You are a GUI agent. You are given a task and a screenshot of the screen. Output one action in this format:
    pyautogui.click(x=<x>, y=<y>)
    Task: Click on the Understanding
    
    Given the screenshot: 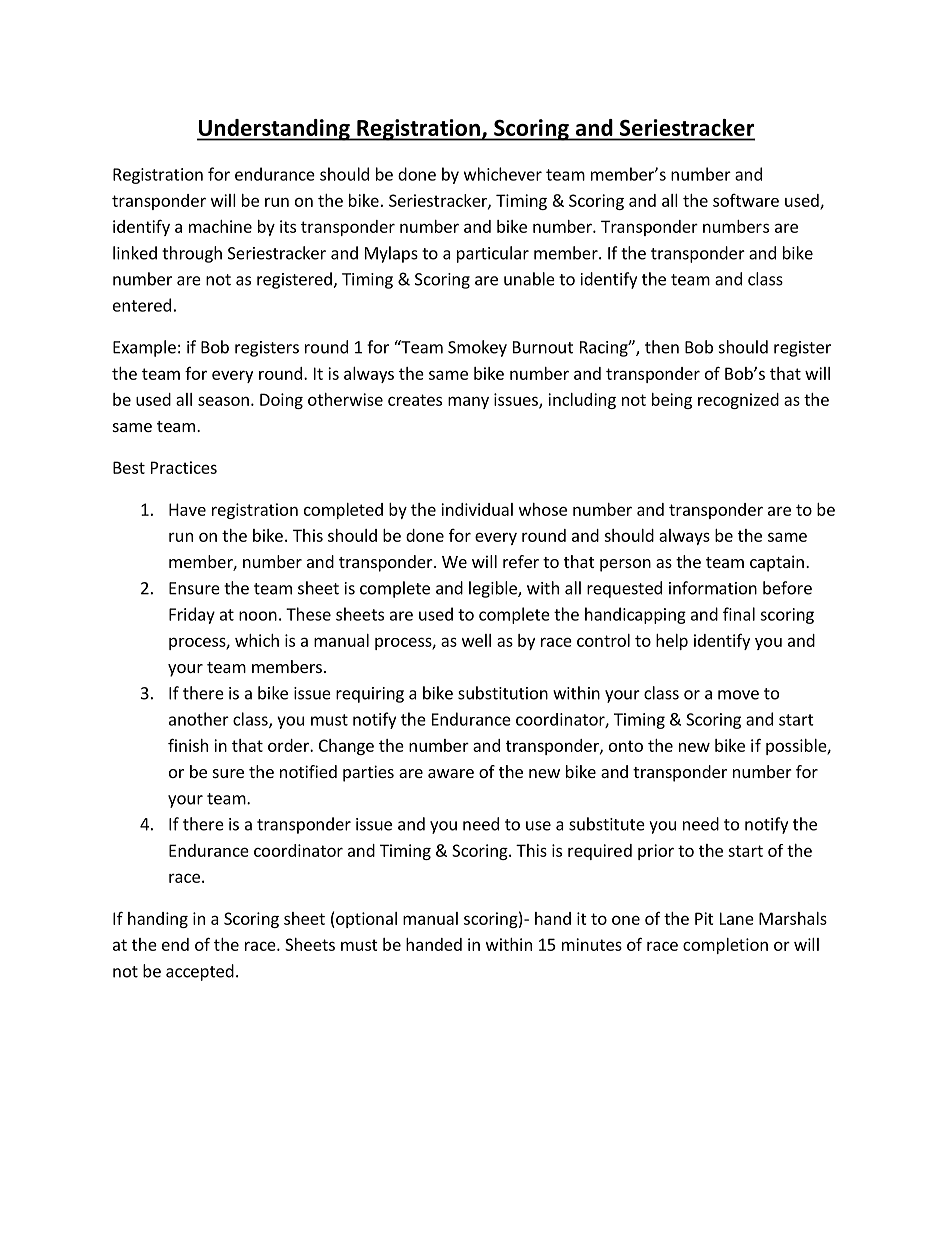 What is the action you would take?
    pyautogui.click(x=274, y=130)
